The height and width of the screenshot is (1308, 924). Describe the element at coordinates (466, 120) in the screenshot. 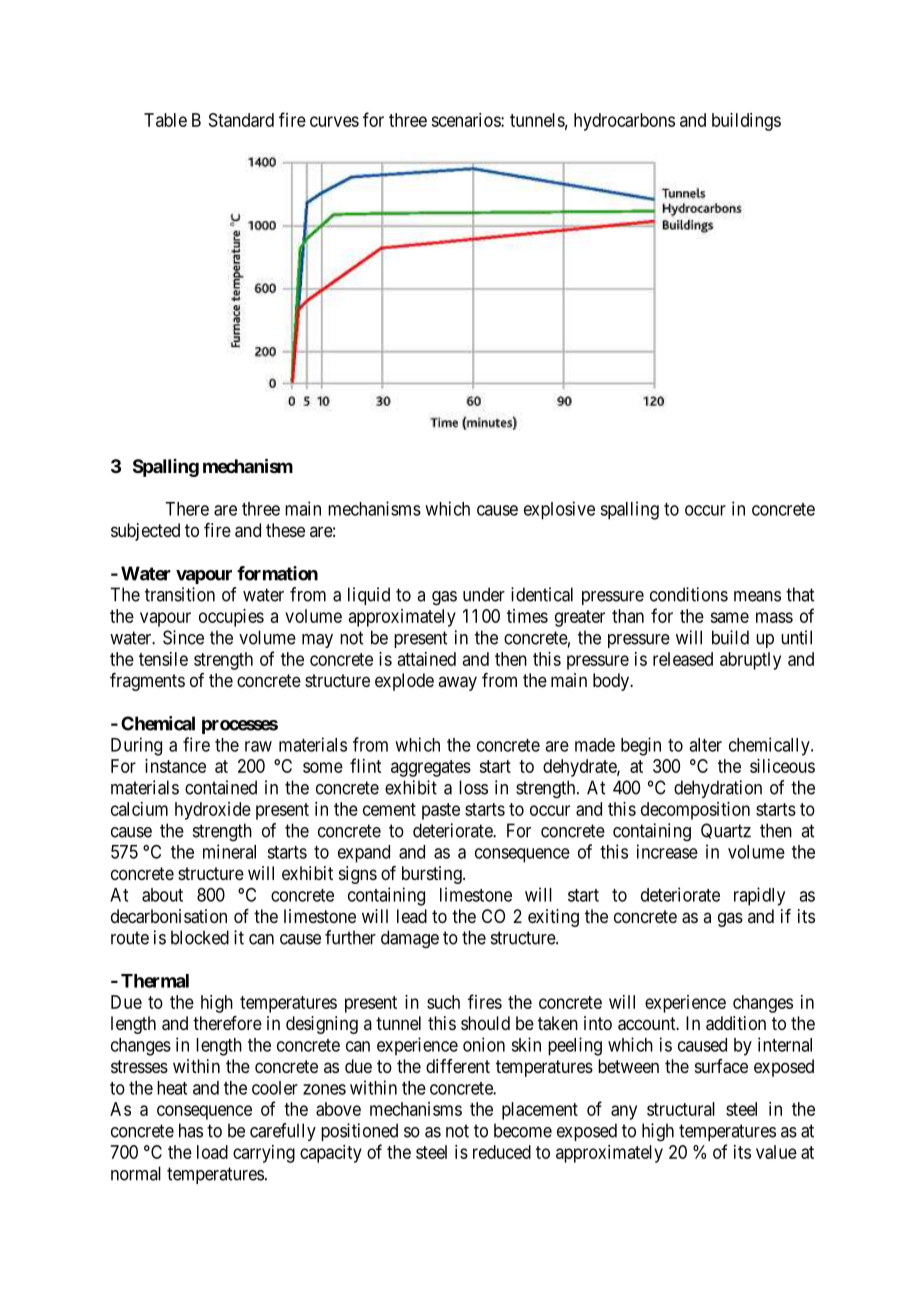

I see `scenarios` at that location.
